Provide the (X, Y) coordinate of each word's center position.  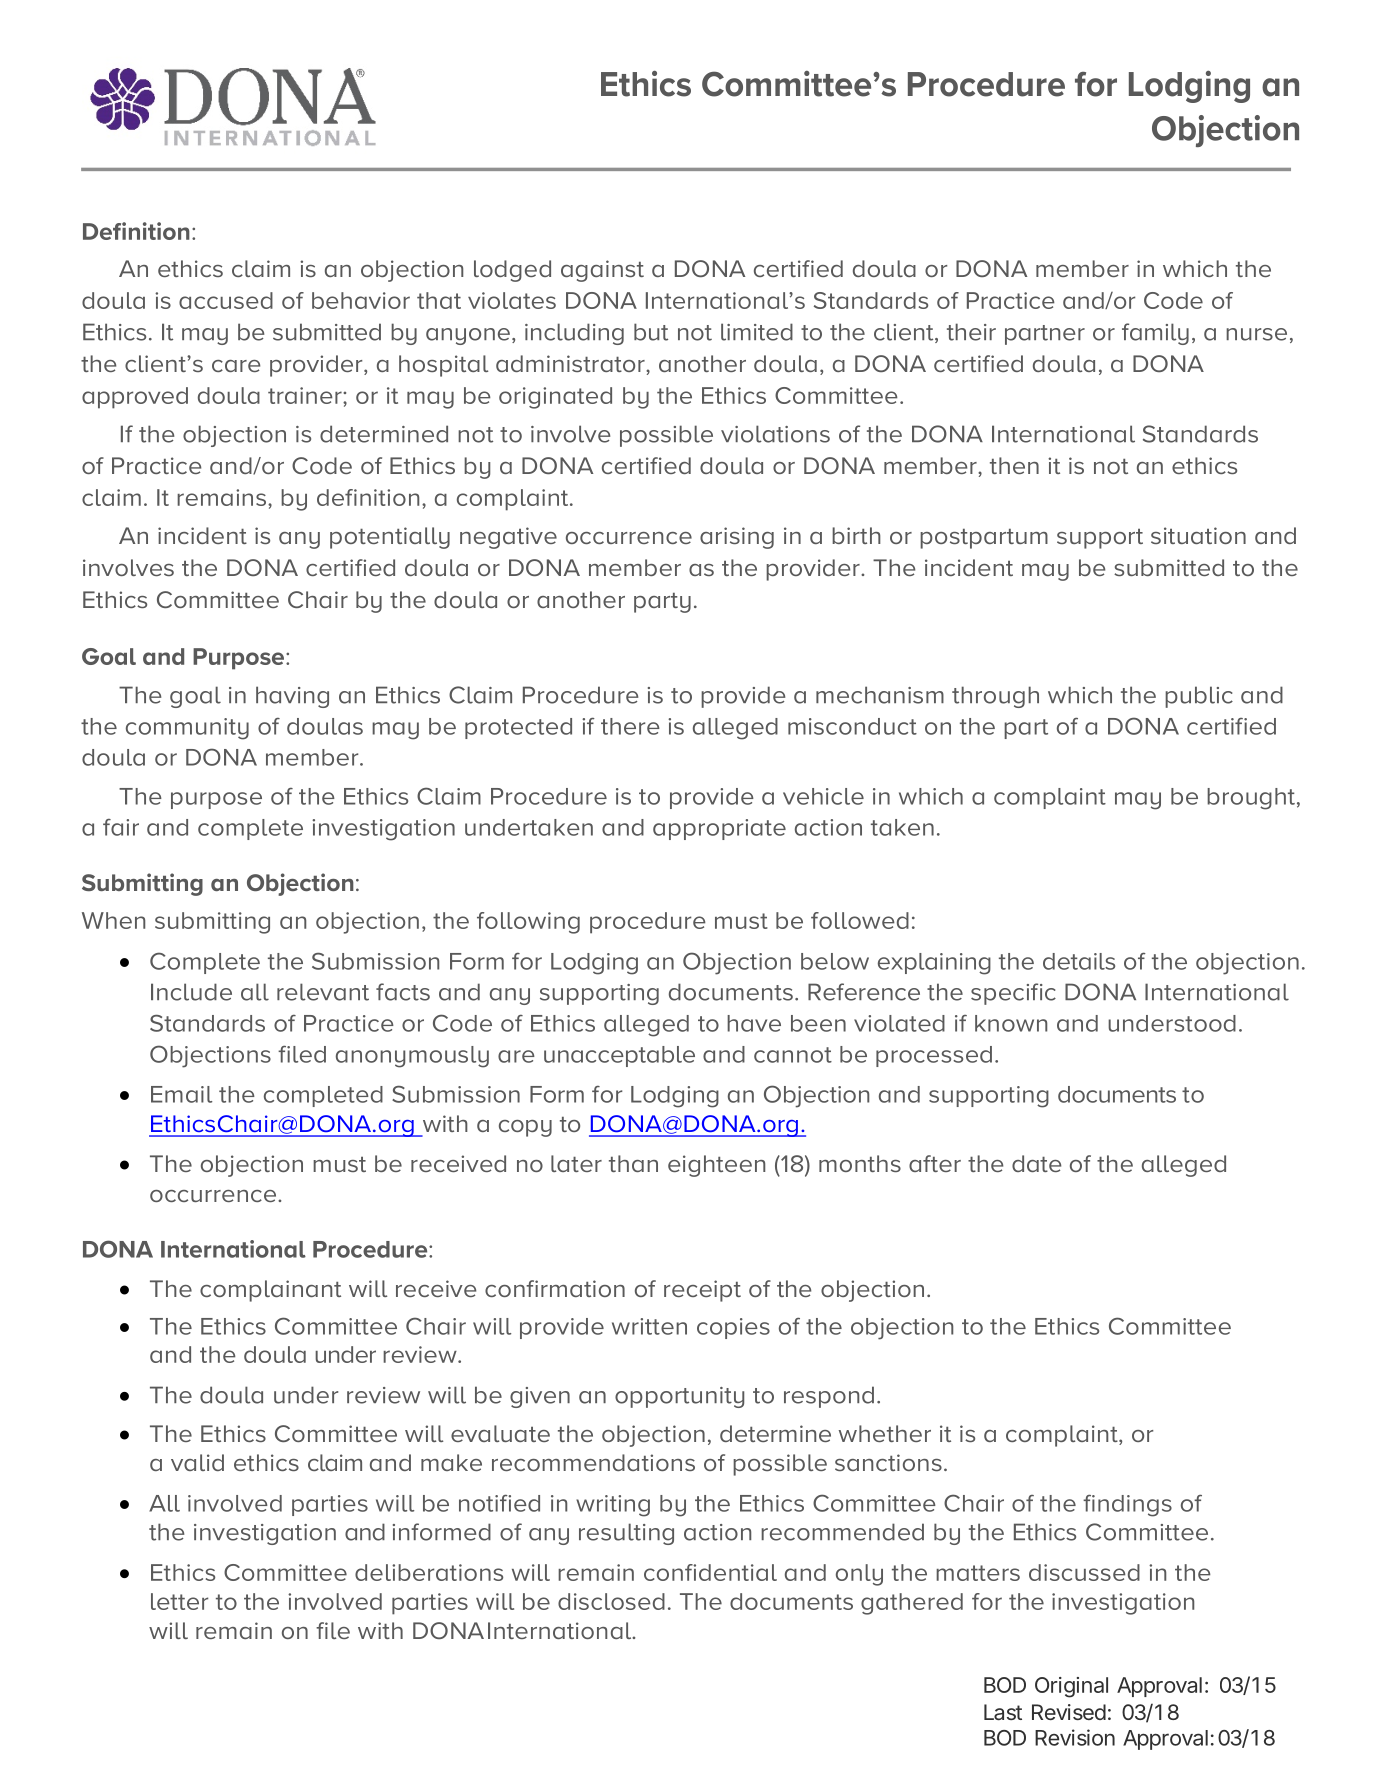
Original (1071, 1687)
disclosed (611, 1601)
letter (179, 1601)
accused (226, 300)
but (651, 332)
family (1155, 334)
